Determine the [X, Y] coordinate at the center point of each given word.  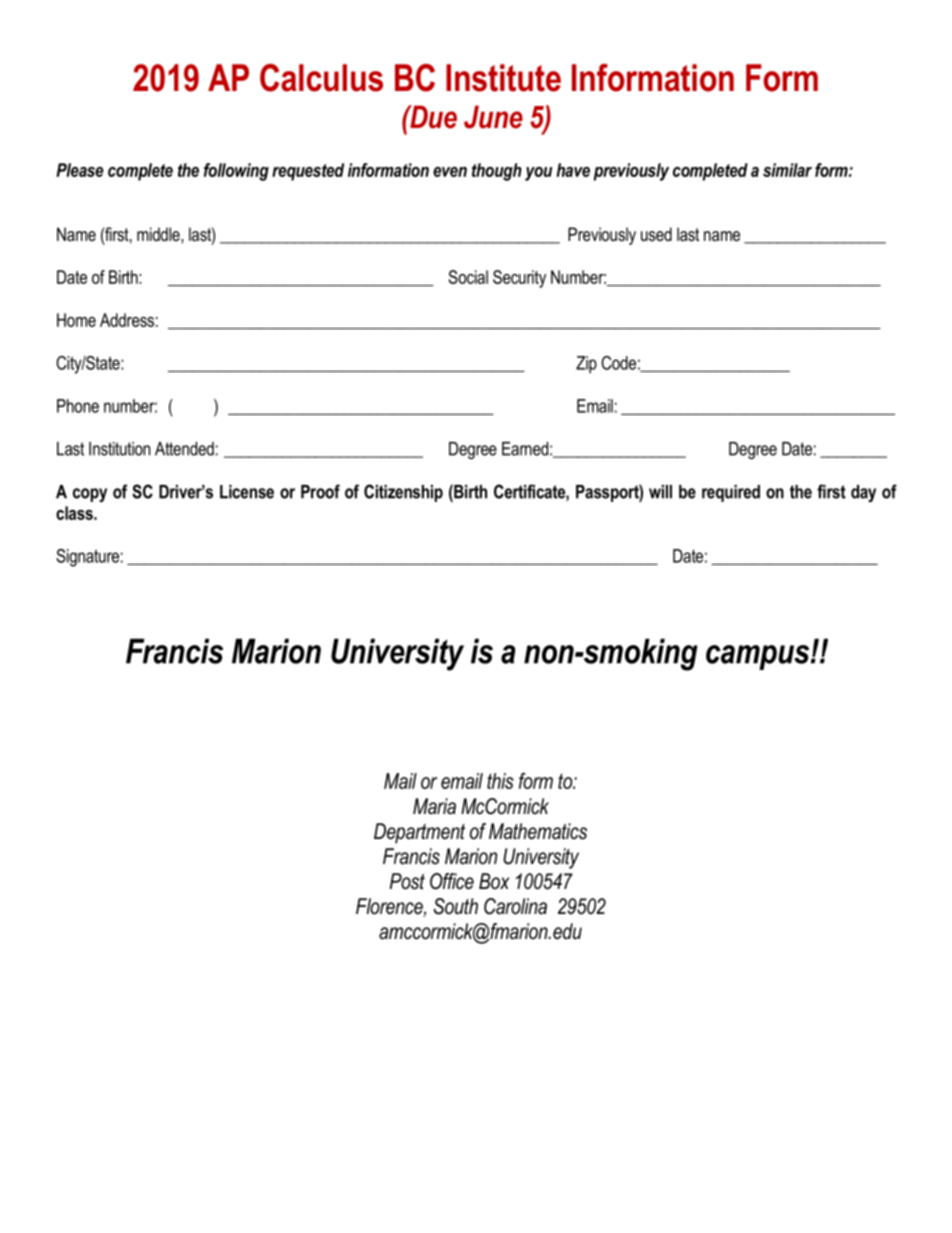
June [493, 117]
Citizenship [403, 493]
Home [76, 320]
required [731, 493]
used [656, 234]
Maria [434, 806]
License [247, 492]
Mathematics [538, 831]
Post [407, 881]
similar [787, 170]
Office [452, 881]
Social [468, 277]
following [236, 172]
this [500, 781]
